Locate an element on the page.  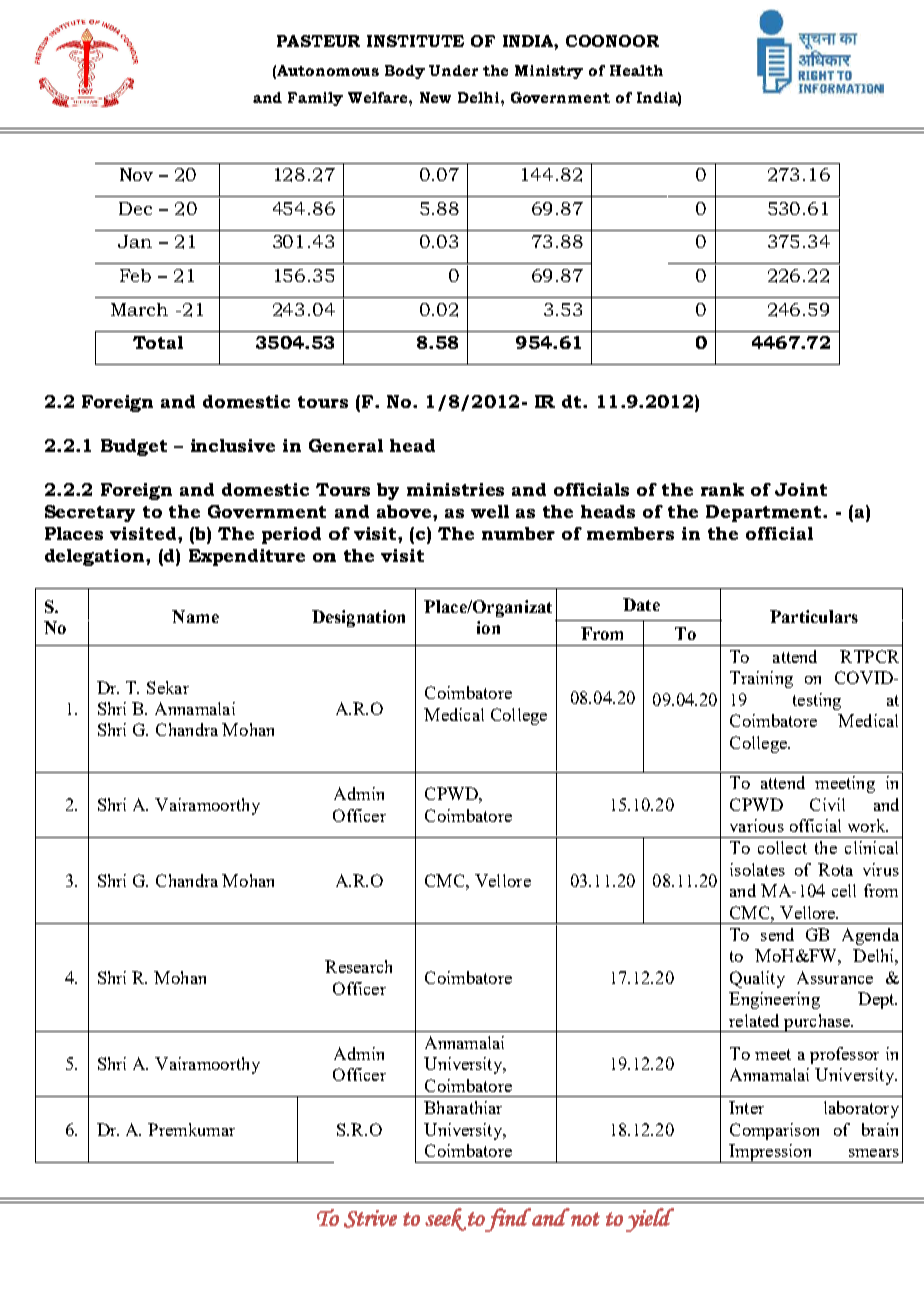
Particulars is located at coordinates (814, 616).
